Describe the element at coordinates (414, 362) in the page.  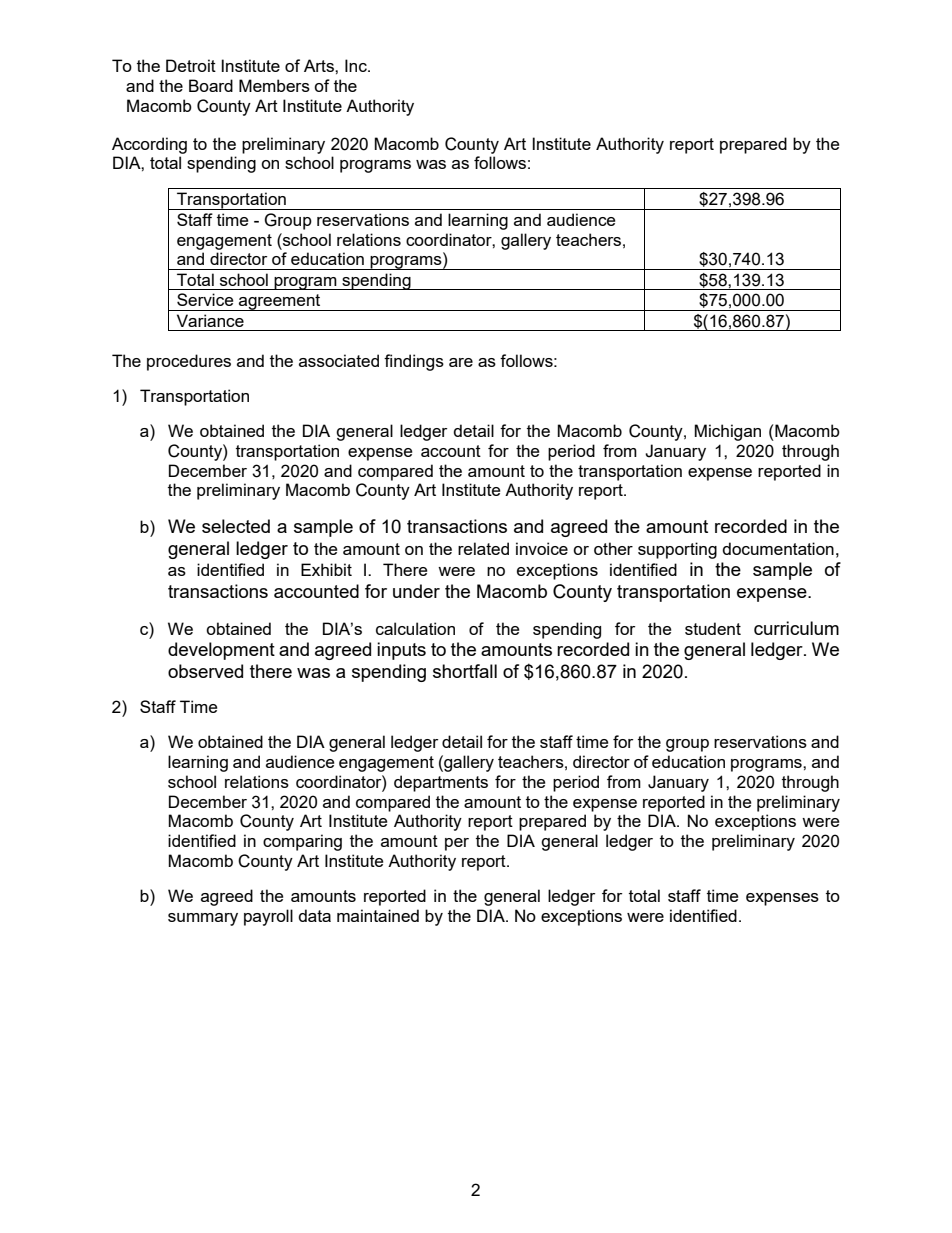
I see `findings` at that location.
